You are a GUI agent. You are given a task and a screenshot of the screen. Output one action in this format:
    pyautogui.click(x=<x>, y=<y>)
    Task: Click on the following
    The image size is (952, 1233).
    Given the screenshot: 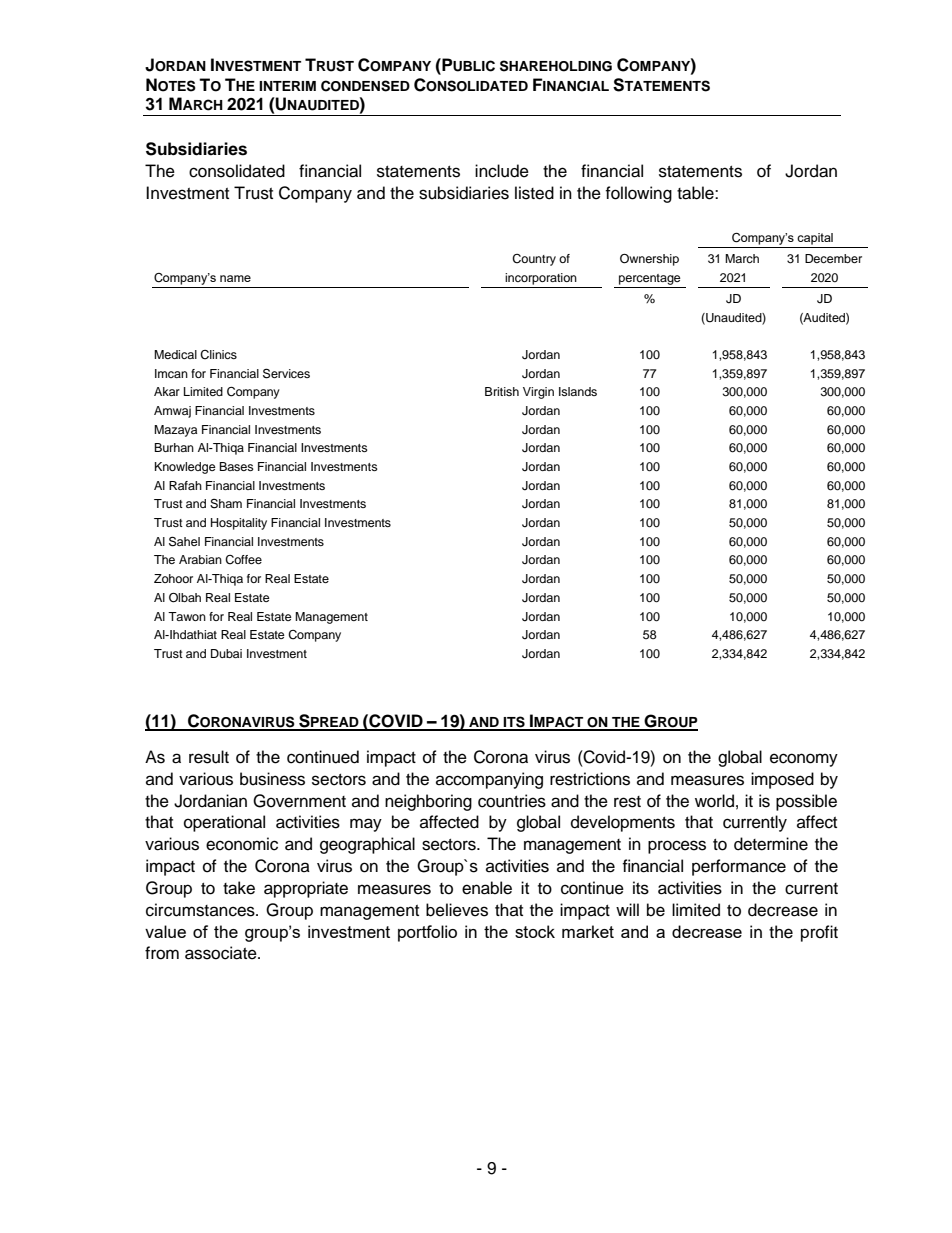 What is the action you would take?
    pyautogui.click(x=638, y=194)
